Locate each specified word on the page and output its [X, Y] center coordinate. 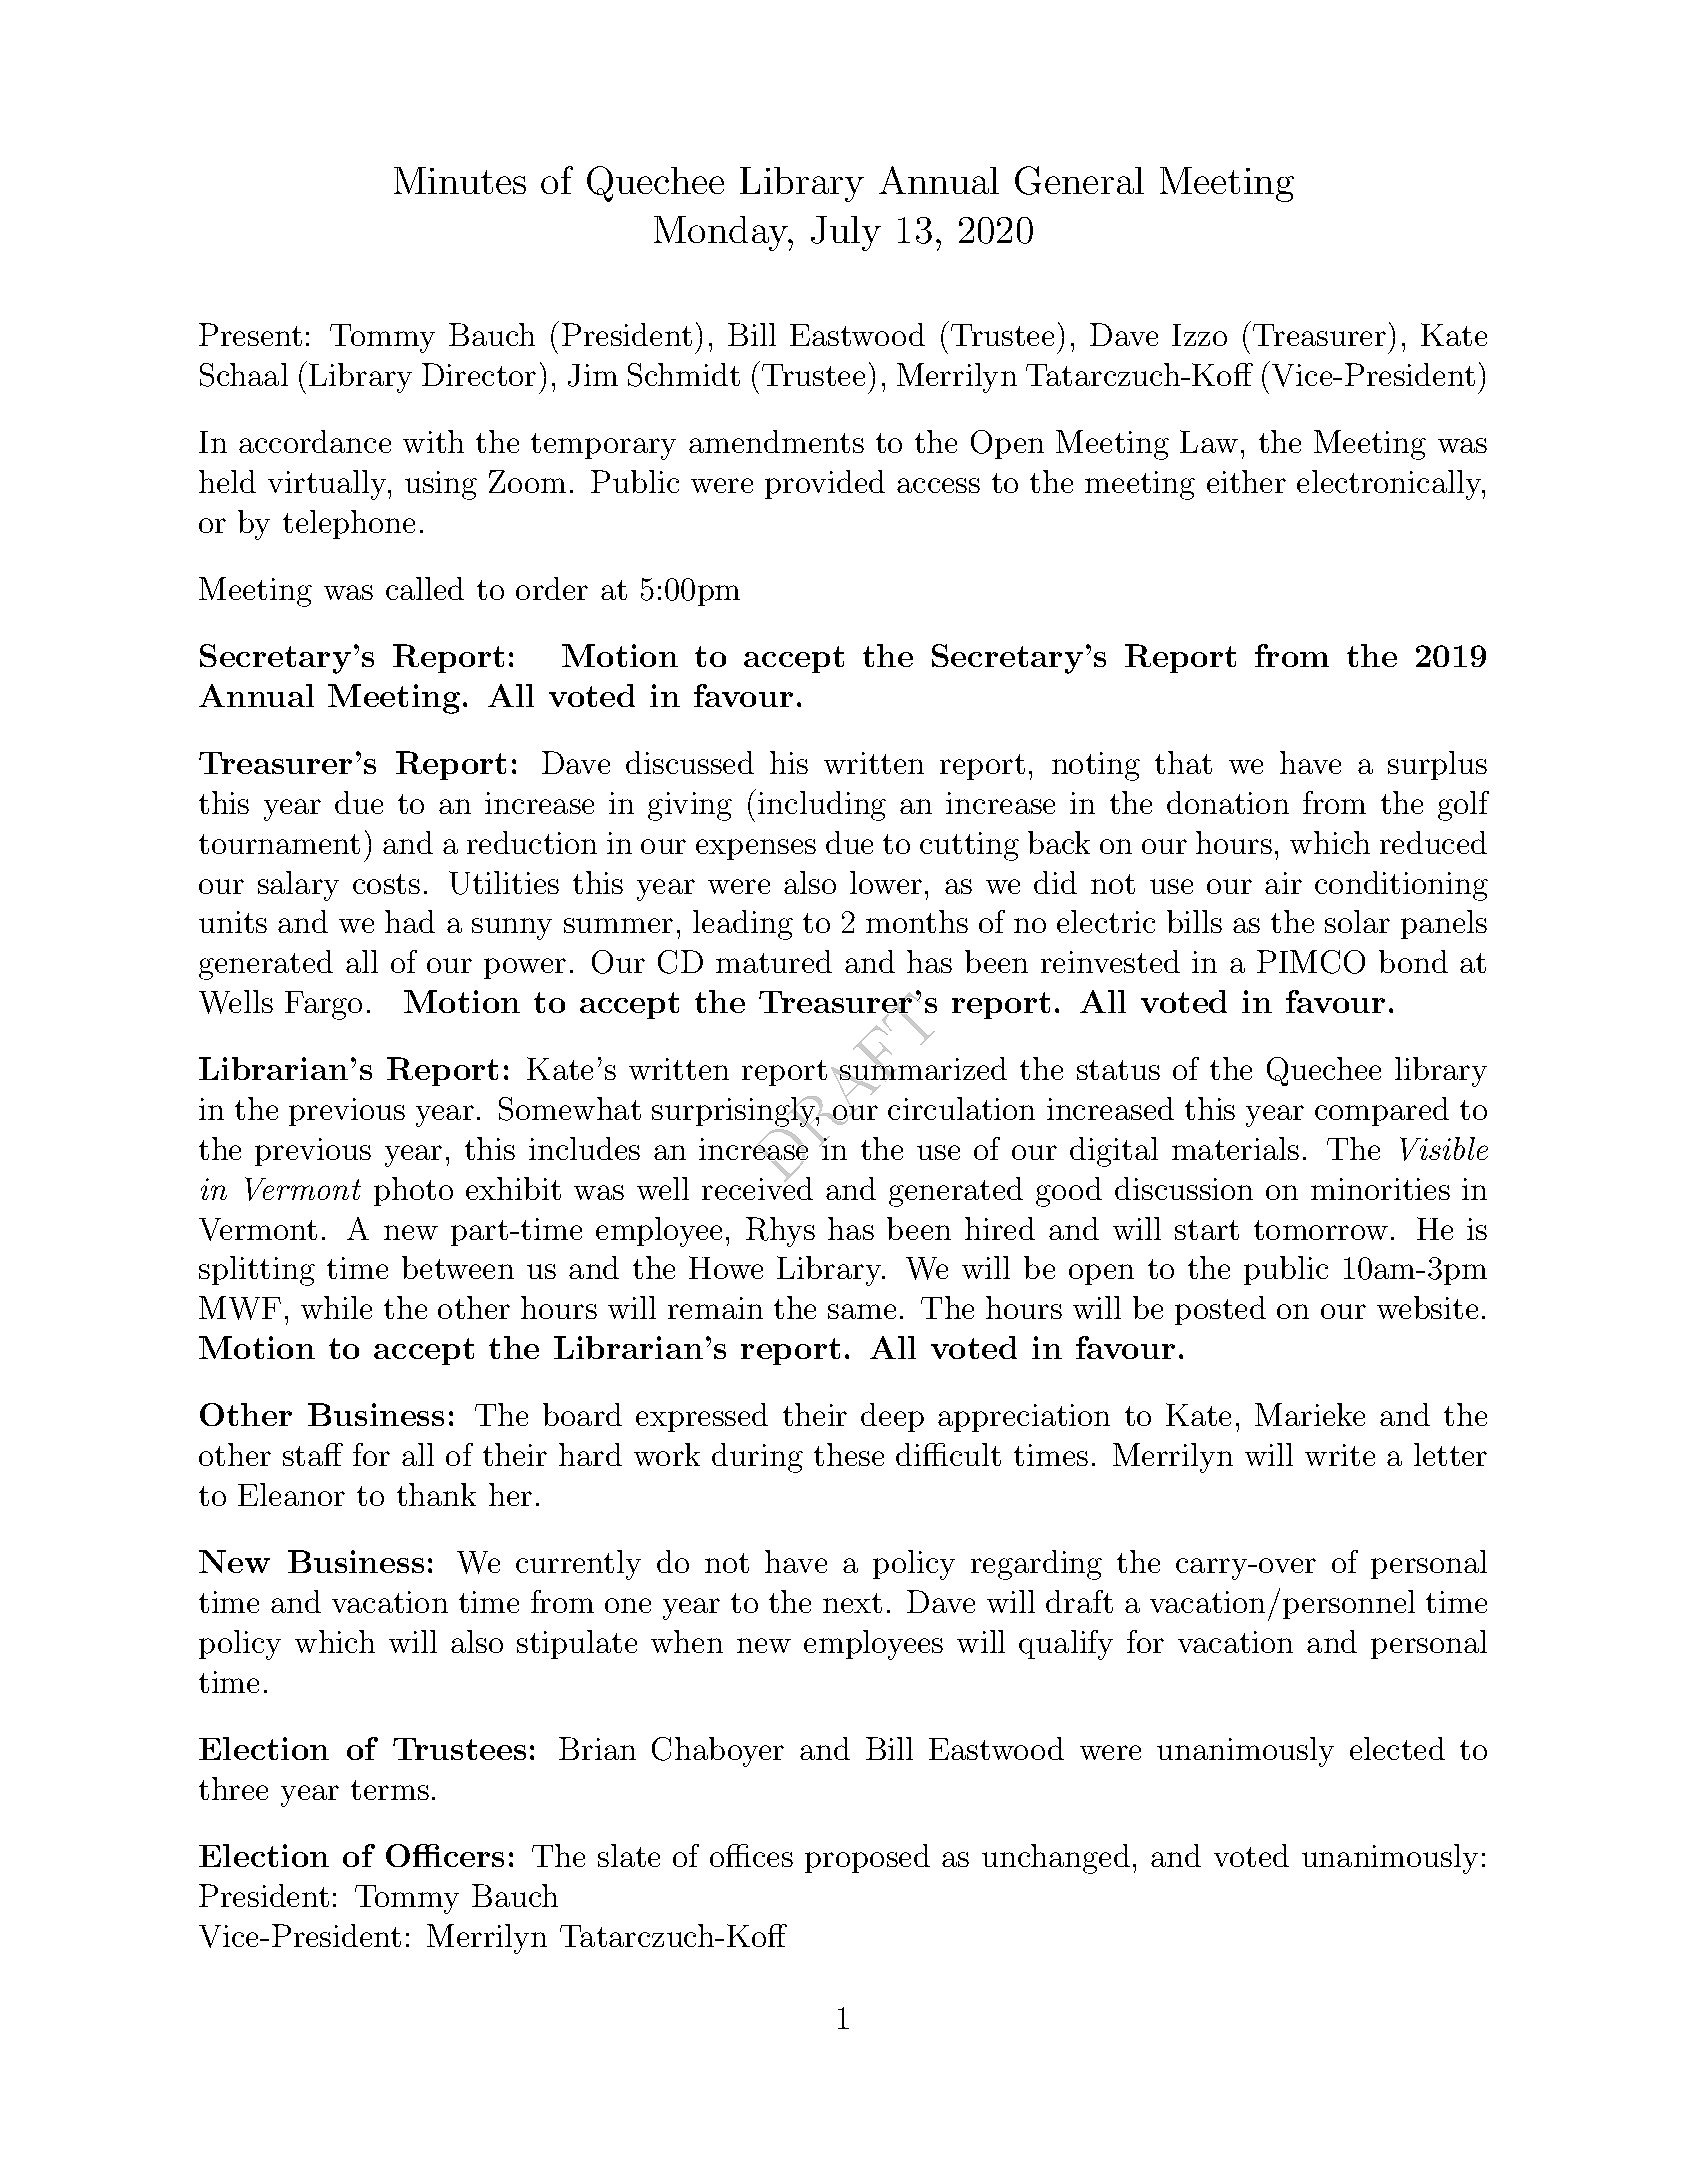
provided [825, 484]
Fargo [323, 1005]
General [1079, 180]
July [846, 233]
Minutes [460, 180]
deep [892, 1417]
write [1340, 1455]
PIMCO [1311, 962]
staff [313, 1454]
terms [390, 1790]
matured [774, 961]
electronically [1390, 485]
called [425, 588]
